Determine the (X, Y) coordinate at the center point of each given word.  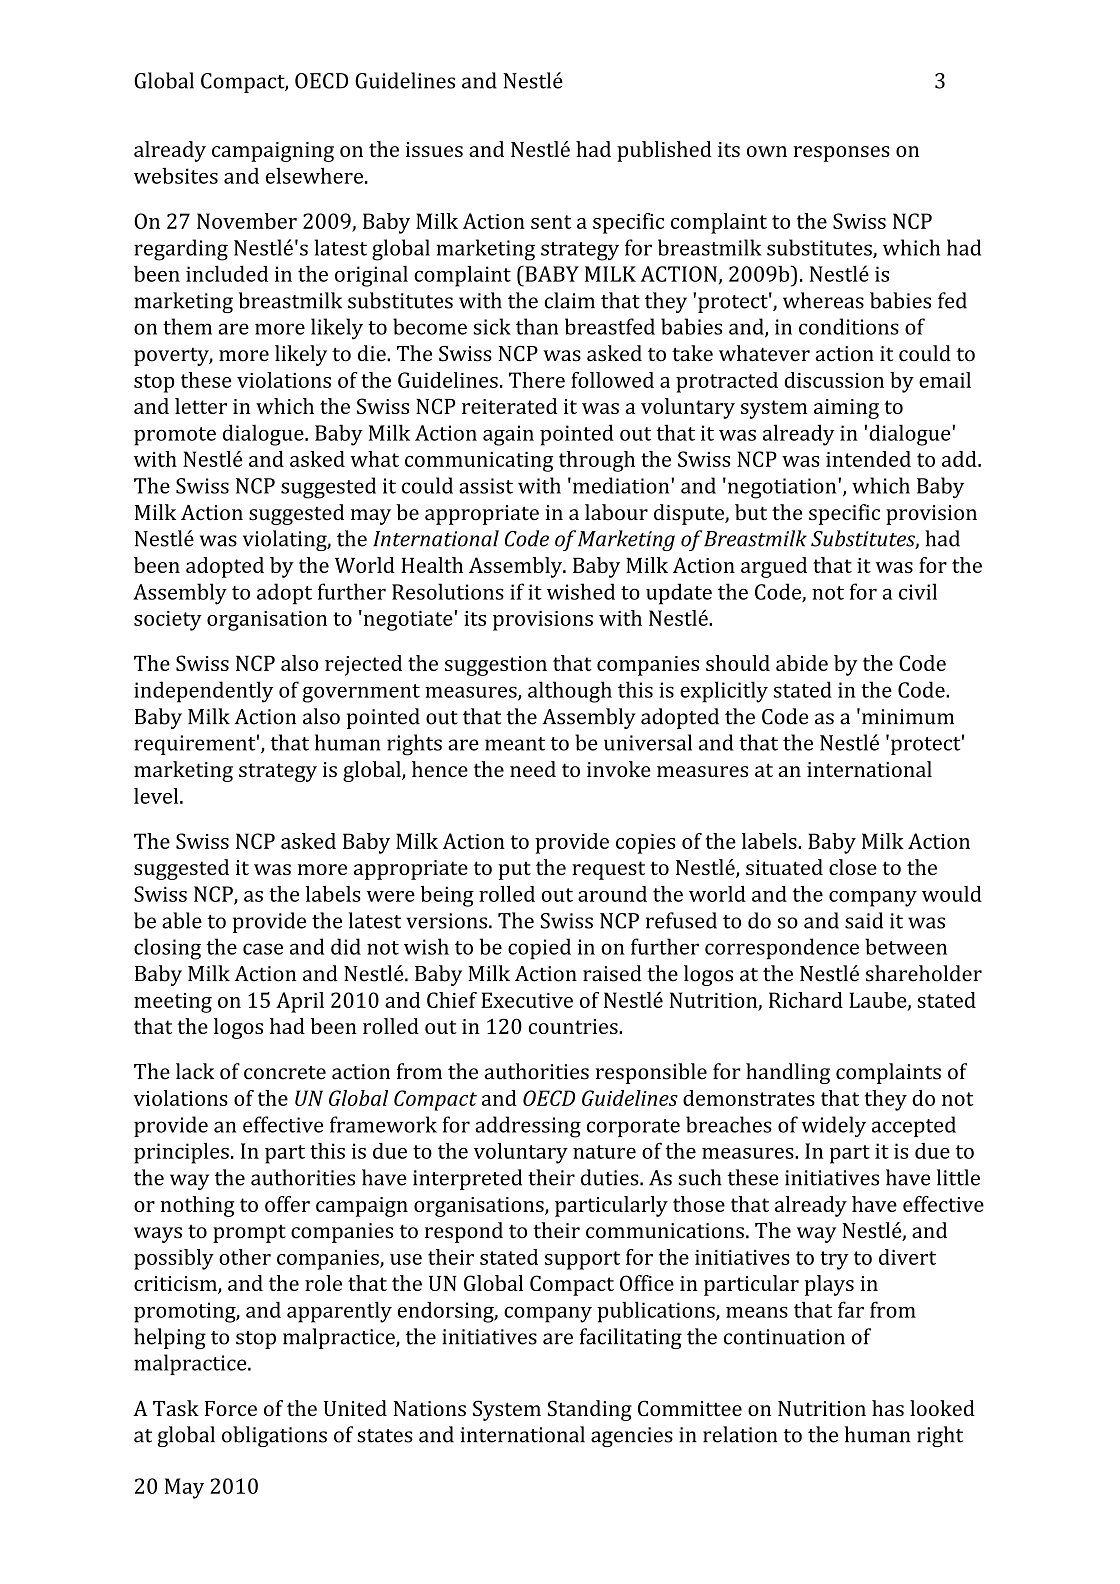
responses (841, 154)
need (533, 769)
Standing (590, 1410)
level (157, 796)
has (888, 1408)
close (853, 867)
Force (231, 1408)
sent (551, 222)
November (247, 221)
